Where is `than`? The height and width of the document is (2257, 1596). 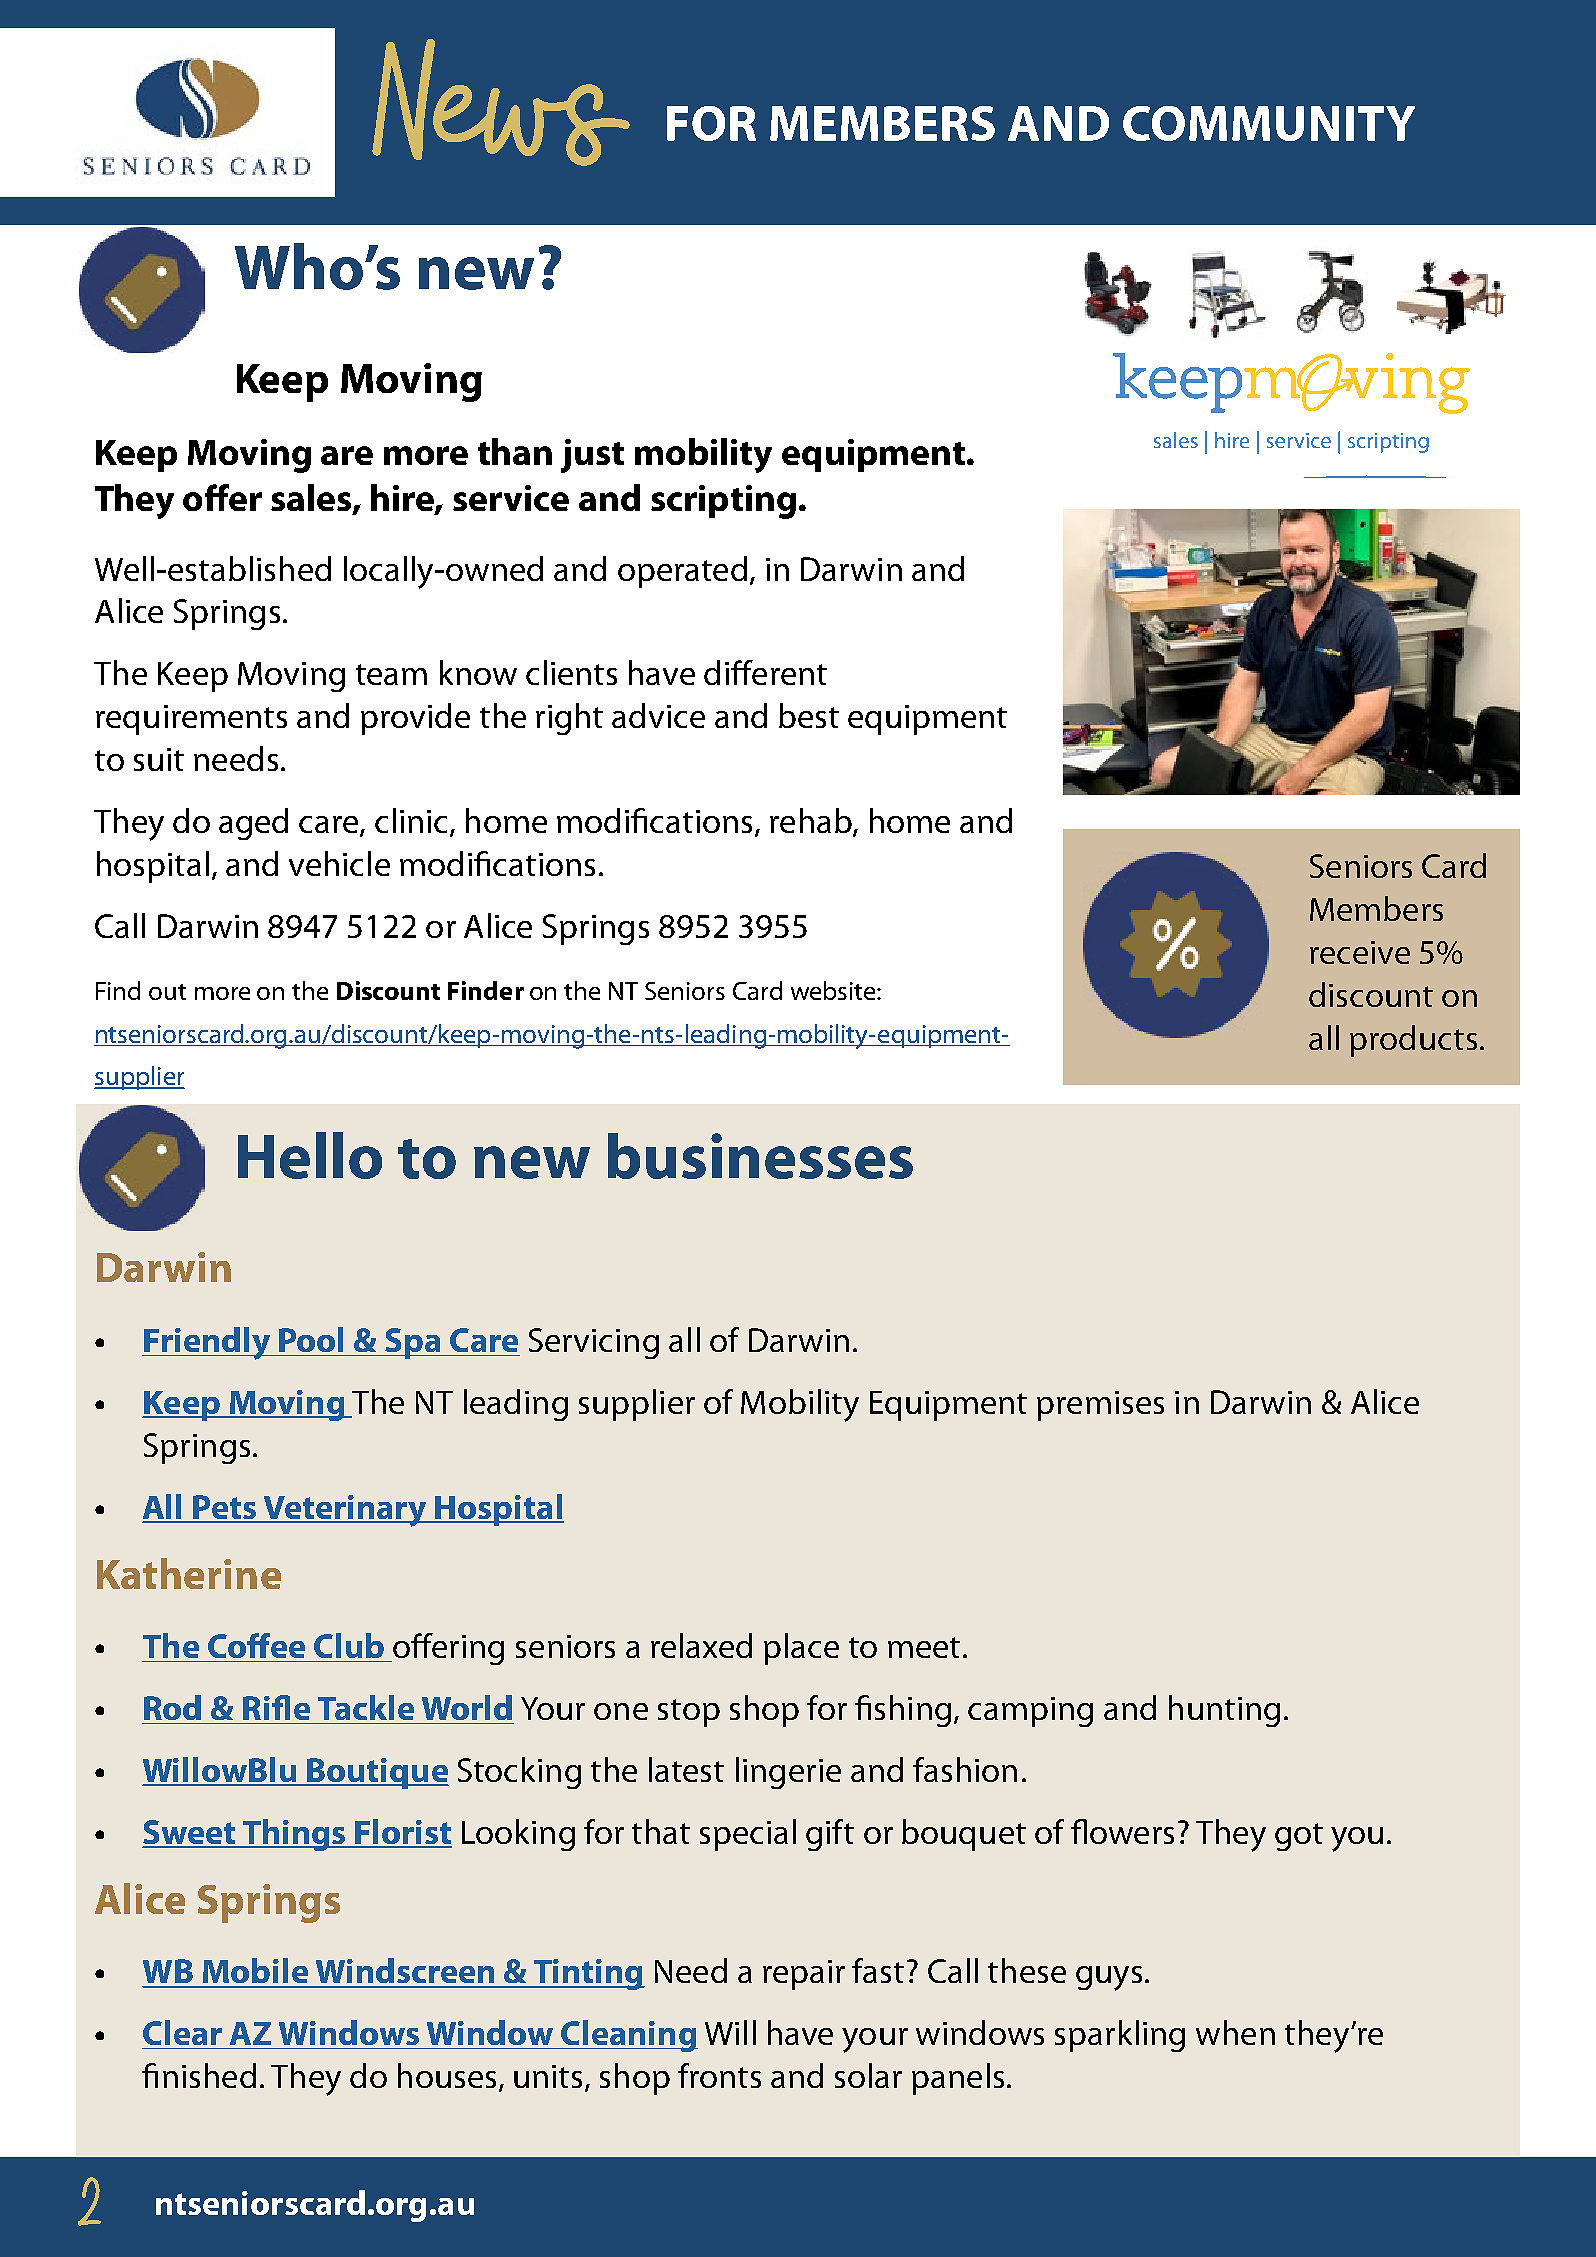
than is located at coordinates (515, 451).
